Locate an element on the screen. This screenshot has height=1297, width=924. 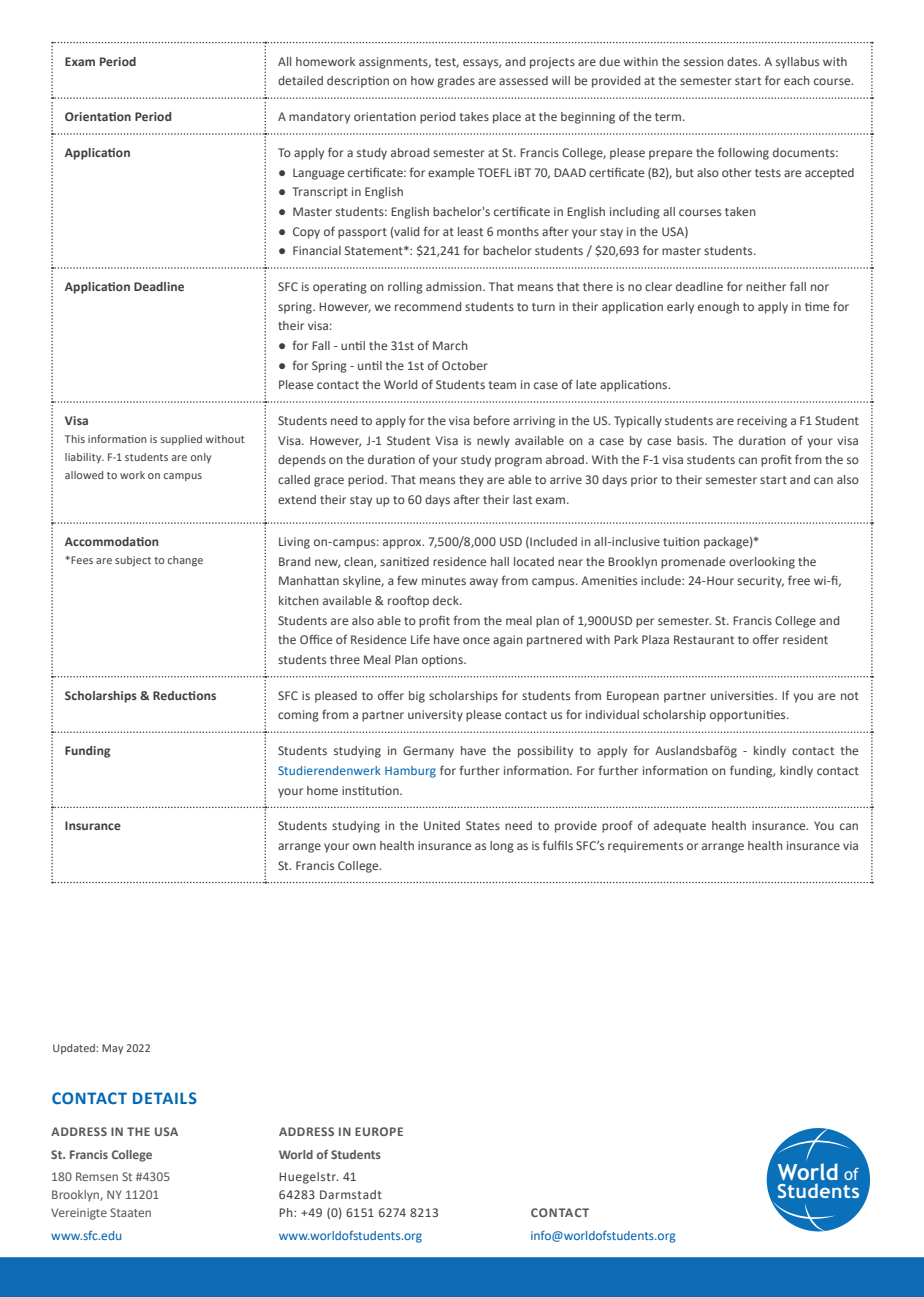
each is located at coordinates (797, 80).
